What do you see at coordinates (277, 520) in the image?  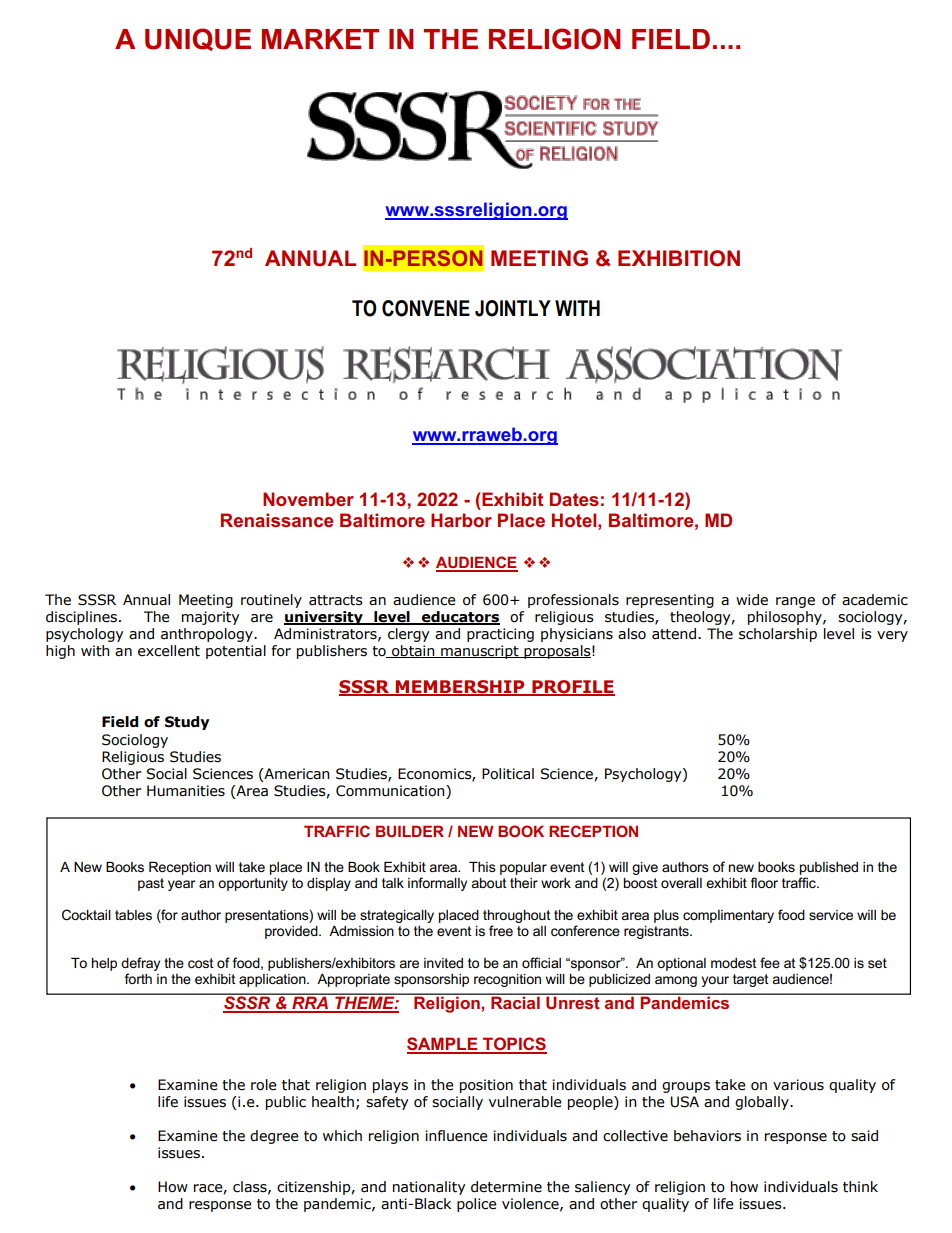 I see `Renaissance` at bounding box center [277, 520].
